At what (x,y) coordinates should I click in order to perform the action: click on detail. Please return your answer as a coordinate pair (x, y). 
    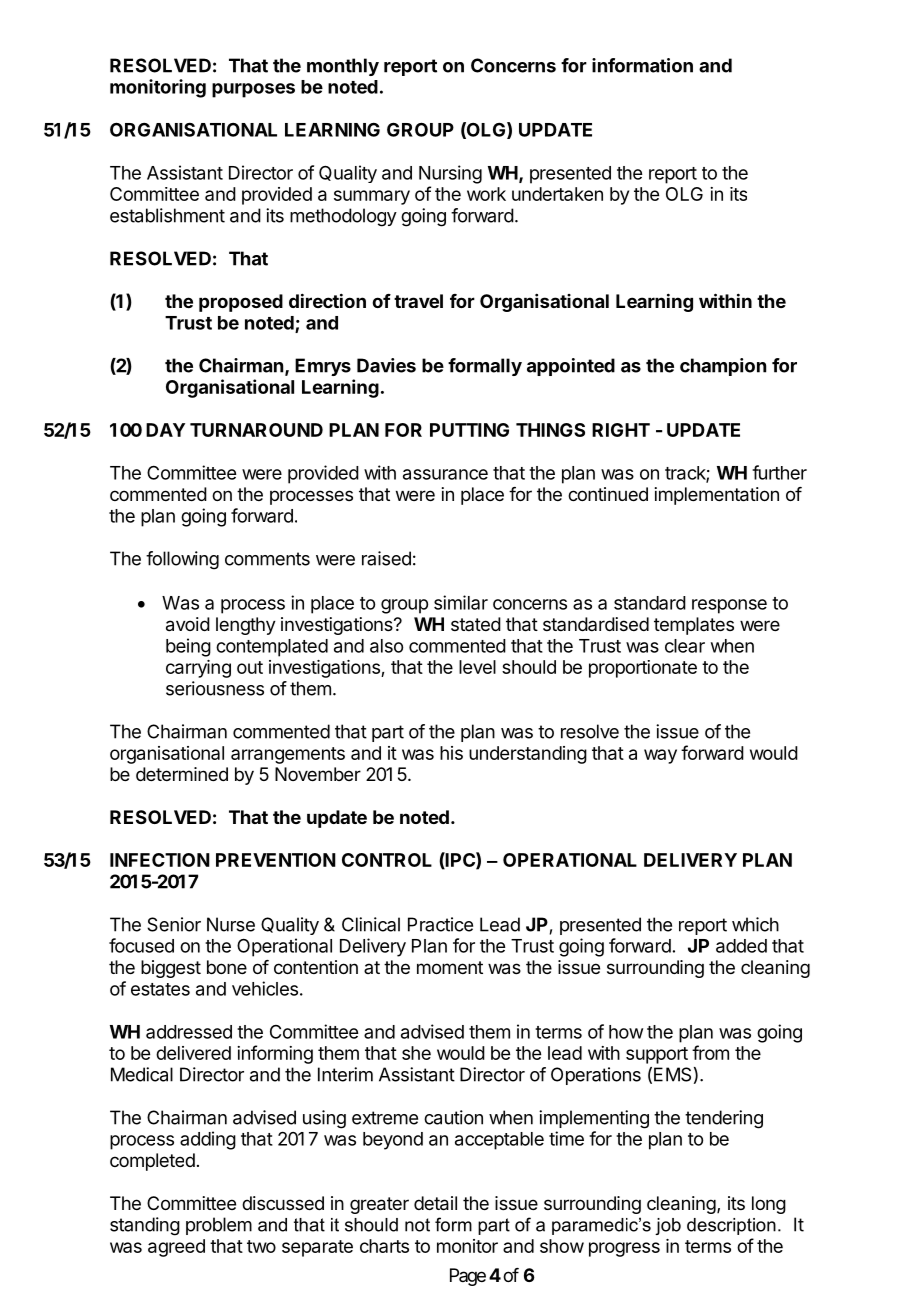
    Looking at the image, I should click on (435, 1203).
